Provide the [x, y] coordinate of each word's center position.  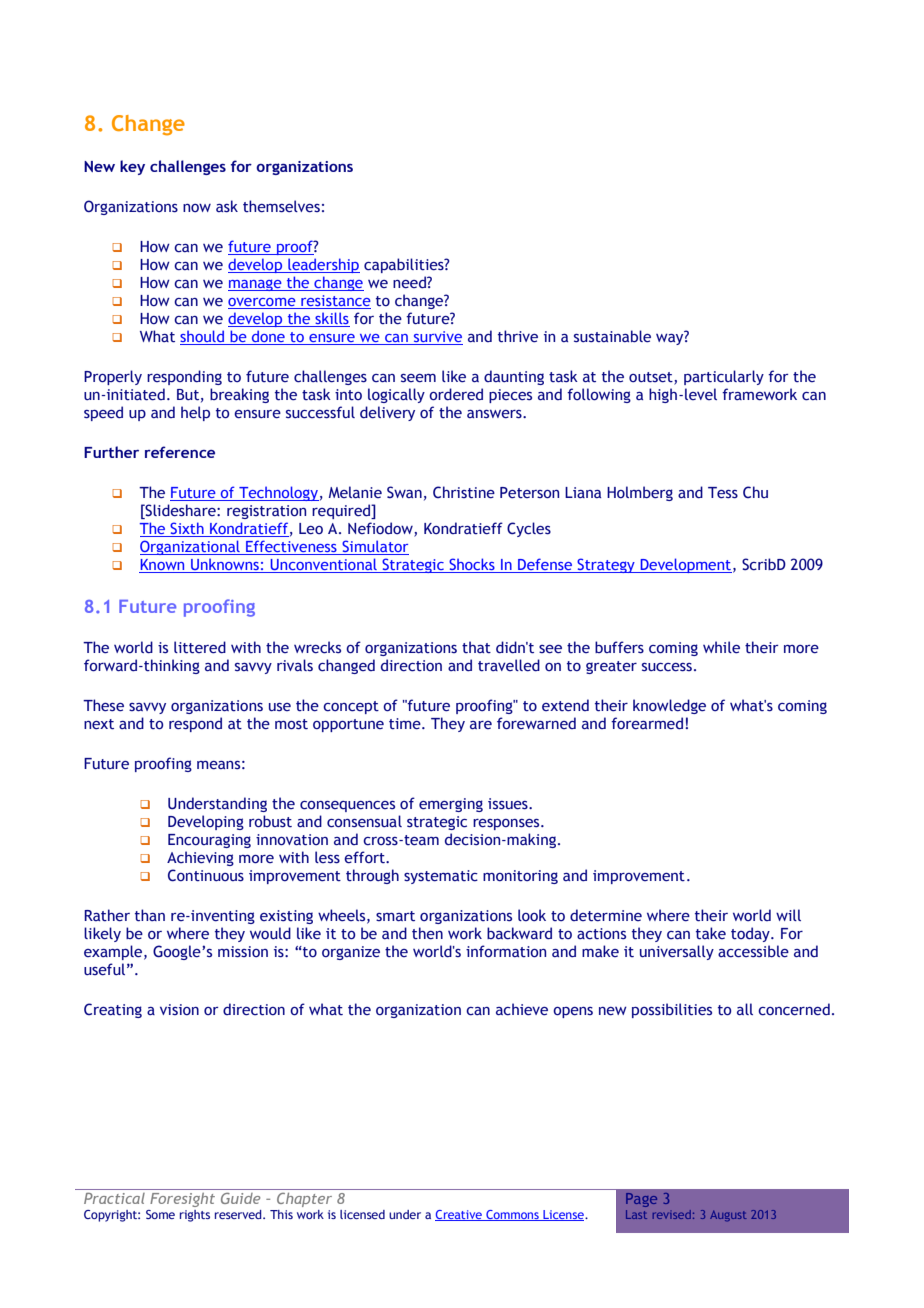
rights [195, 1216]
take [711, 933]
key [132, 167]
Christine [464, 492]
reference [180, 452]
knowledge [669, 706]
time [406, 724]
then [427, 933]
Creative [459, 1215]
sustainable [612, 336]
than [150, 915]
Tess [723, 493]
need [410, 282]
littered [200, 647]
